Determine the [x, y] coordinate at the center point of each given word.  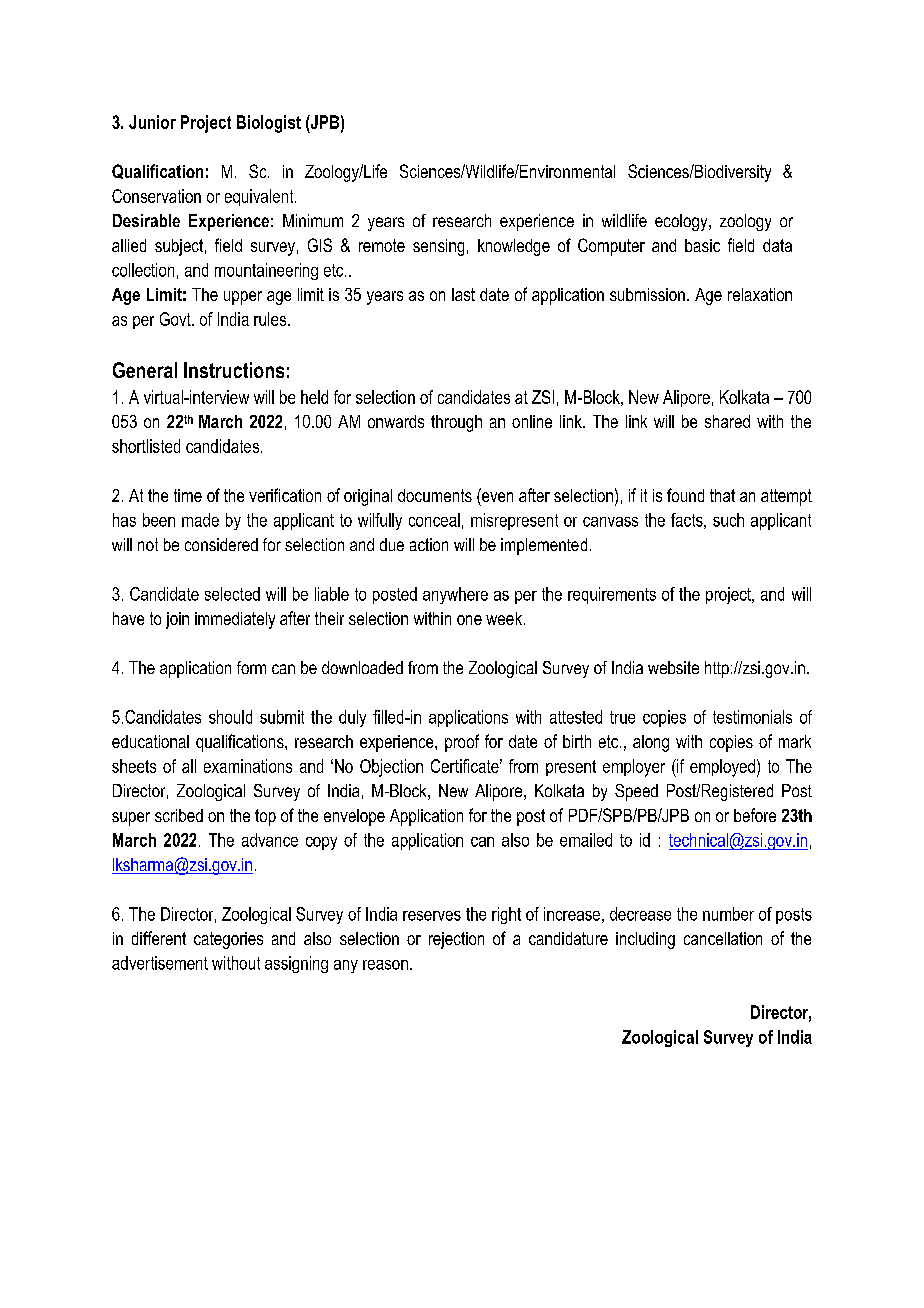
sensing [438, 247]
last [463, 294]
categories [228, 940]
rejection [456, 940]
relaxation [760, 294]
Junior [152, 122]
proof [462, 743]
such [728, 520]
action [429, 544]
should [230, 717]
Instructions [234, 370]
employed [722, 768]
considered [221, 544]
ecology [682, 222]
